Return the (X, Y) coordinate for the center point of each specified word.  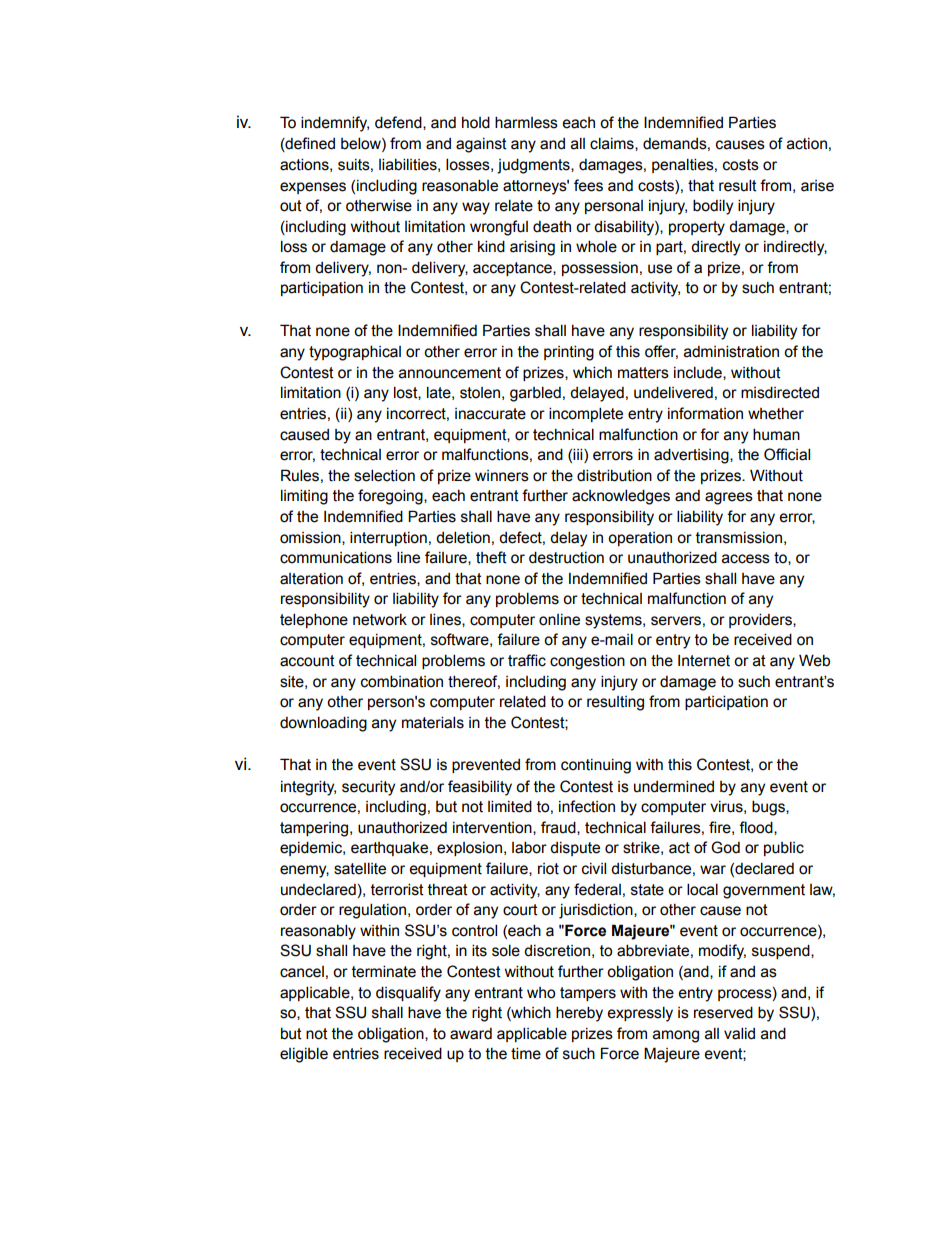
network (380, 620)
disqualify (408, 994)
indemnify (335, 124)
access (746, 559)
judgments (534, 166)
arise (817, 186)
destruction (566, 557)
